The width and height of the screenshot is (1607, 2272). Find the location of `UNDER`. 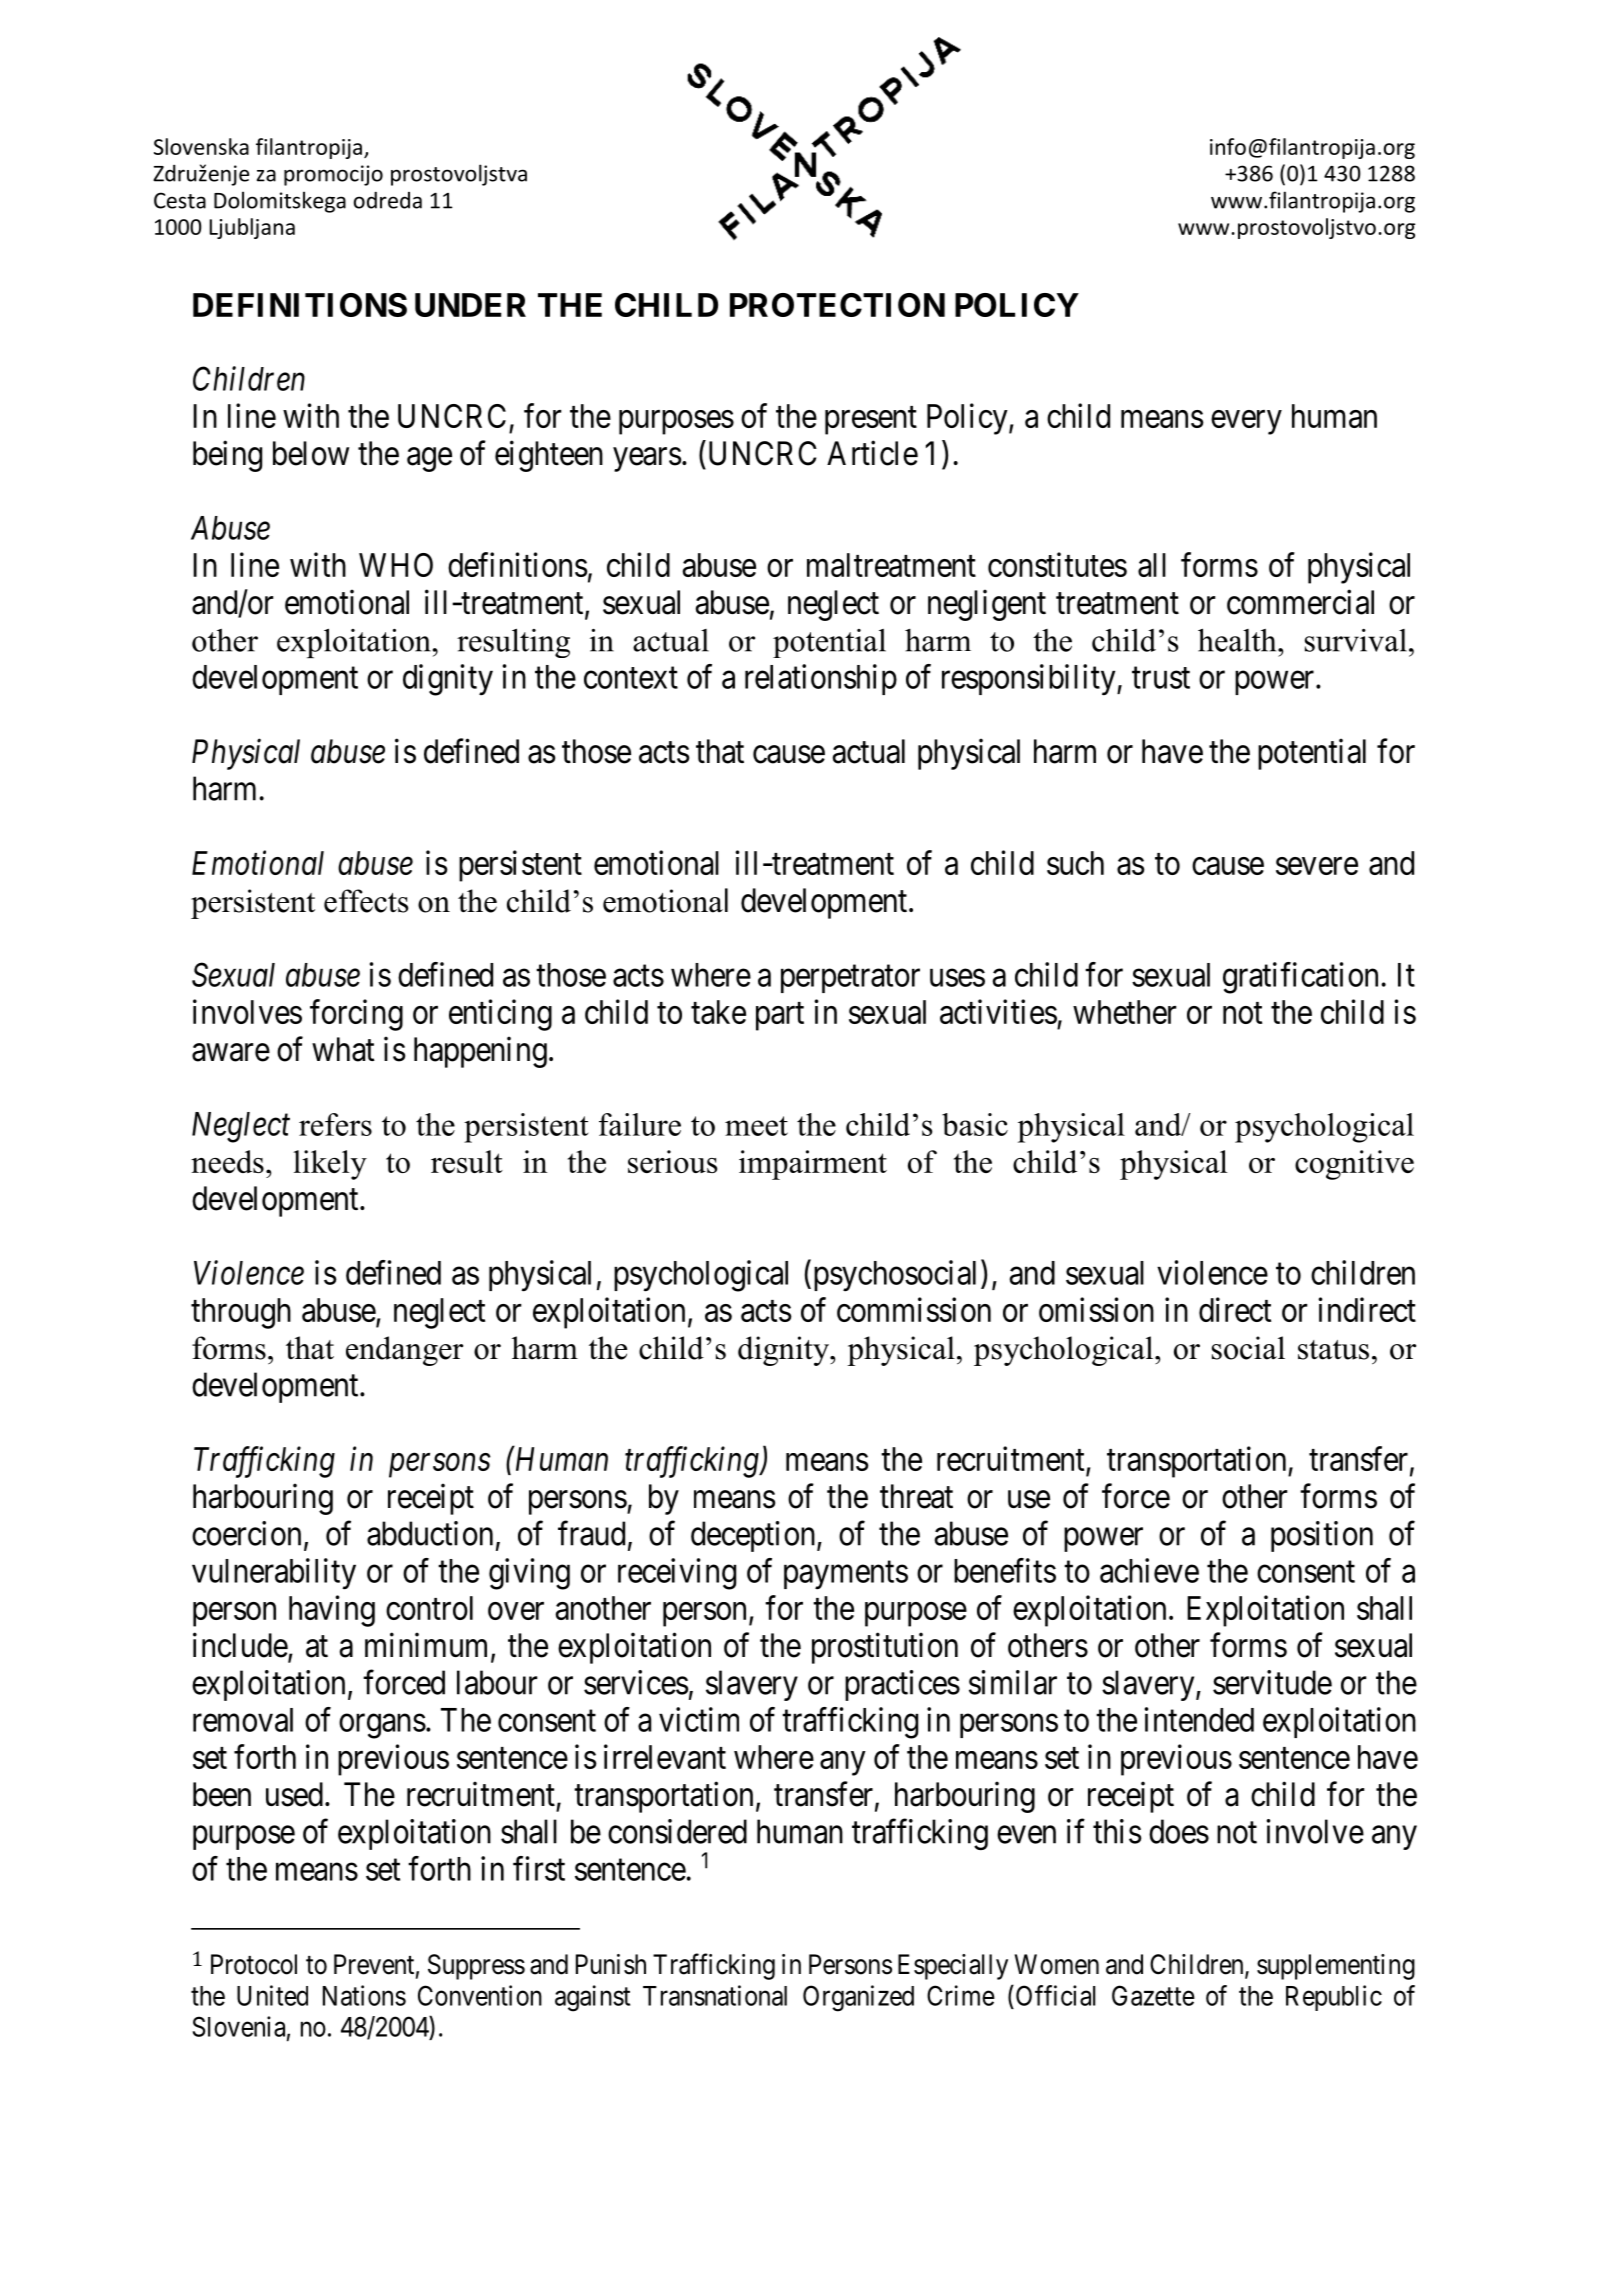

UNDER is located at coordinates (470, 305).
